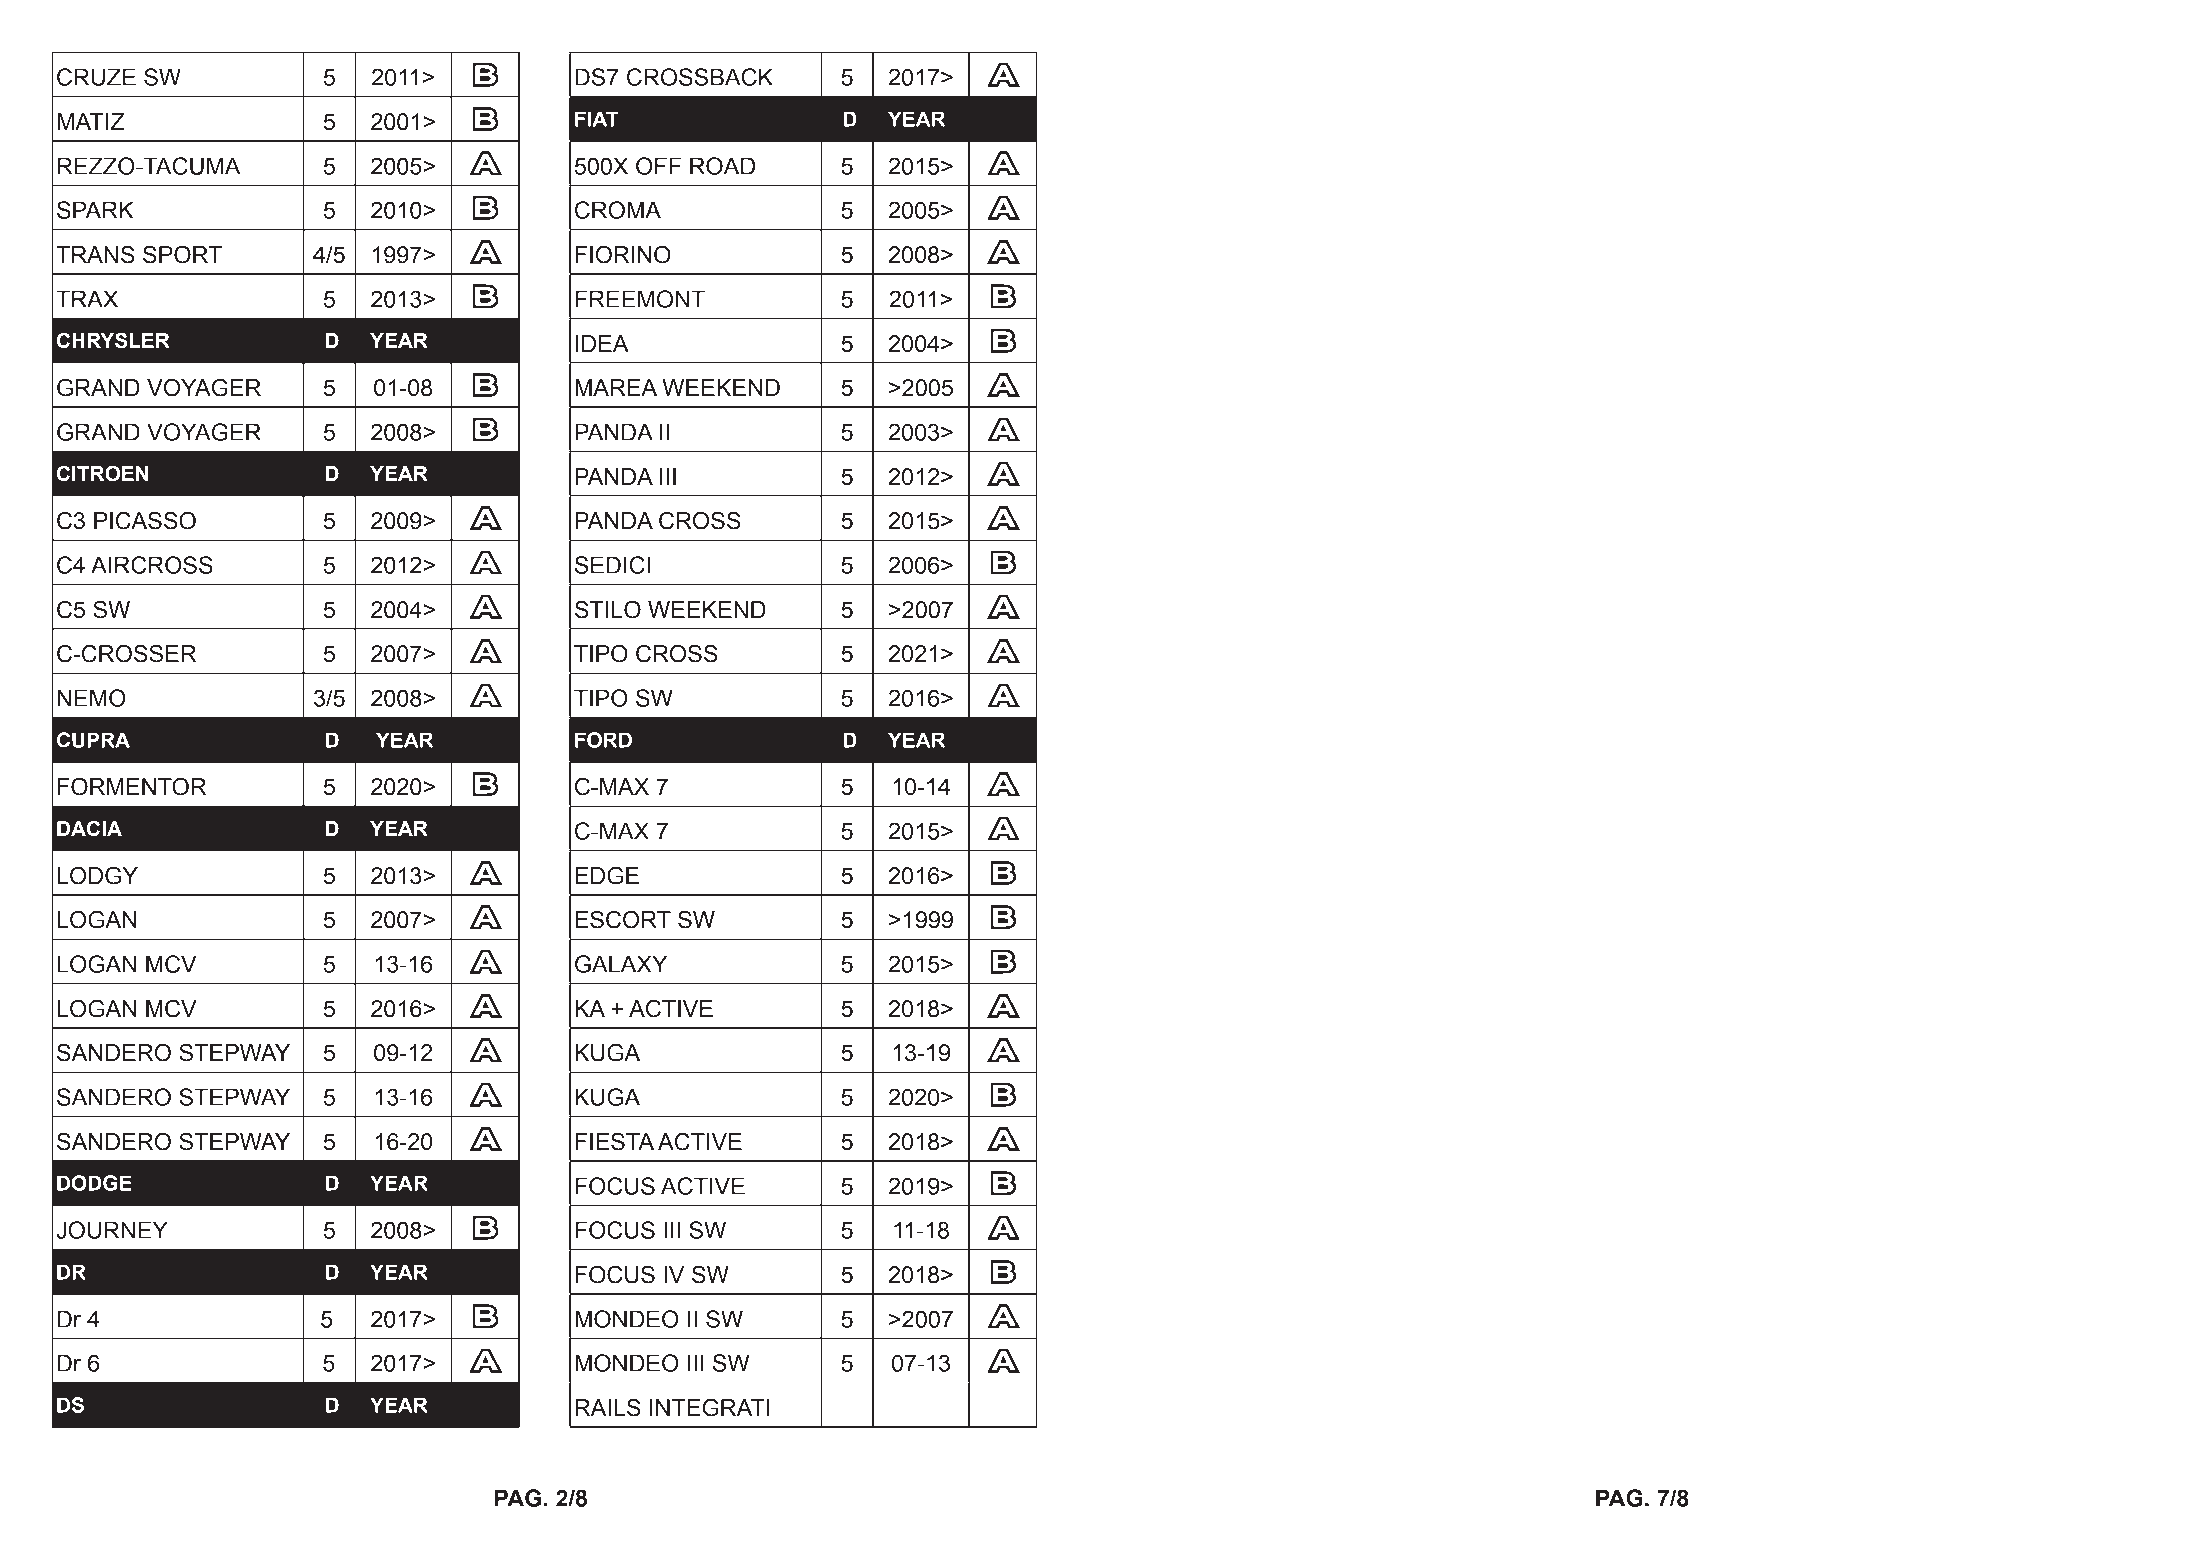  What do you see at coordinates (602, 343) in the screenshot?
I see `IDEA` at bounding box center [602, 343].
